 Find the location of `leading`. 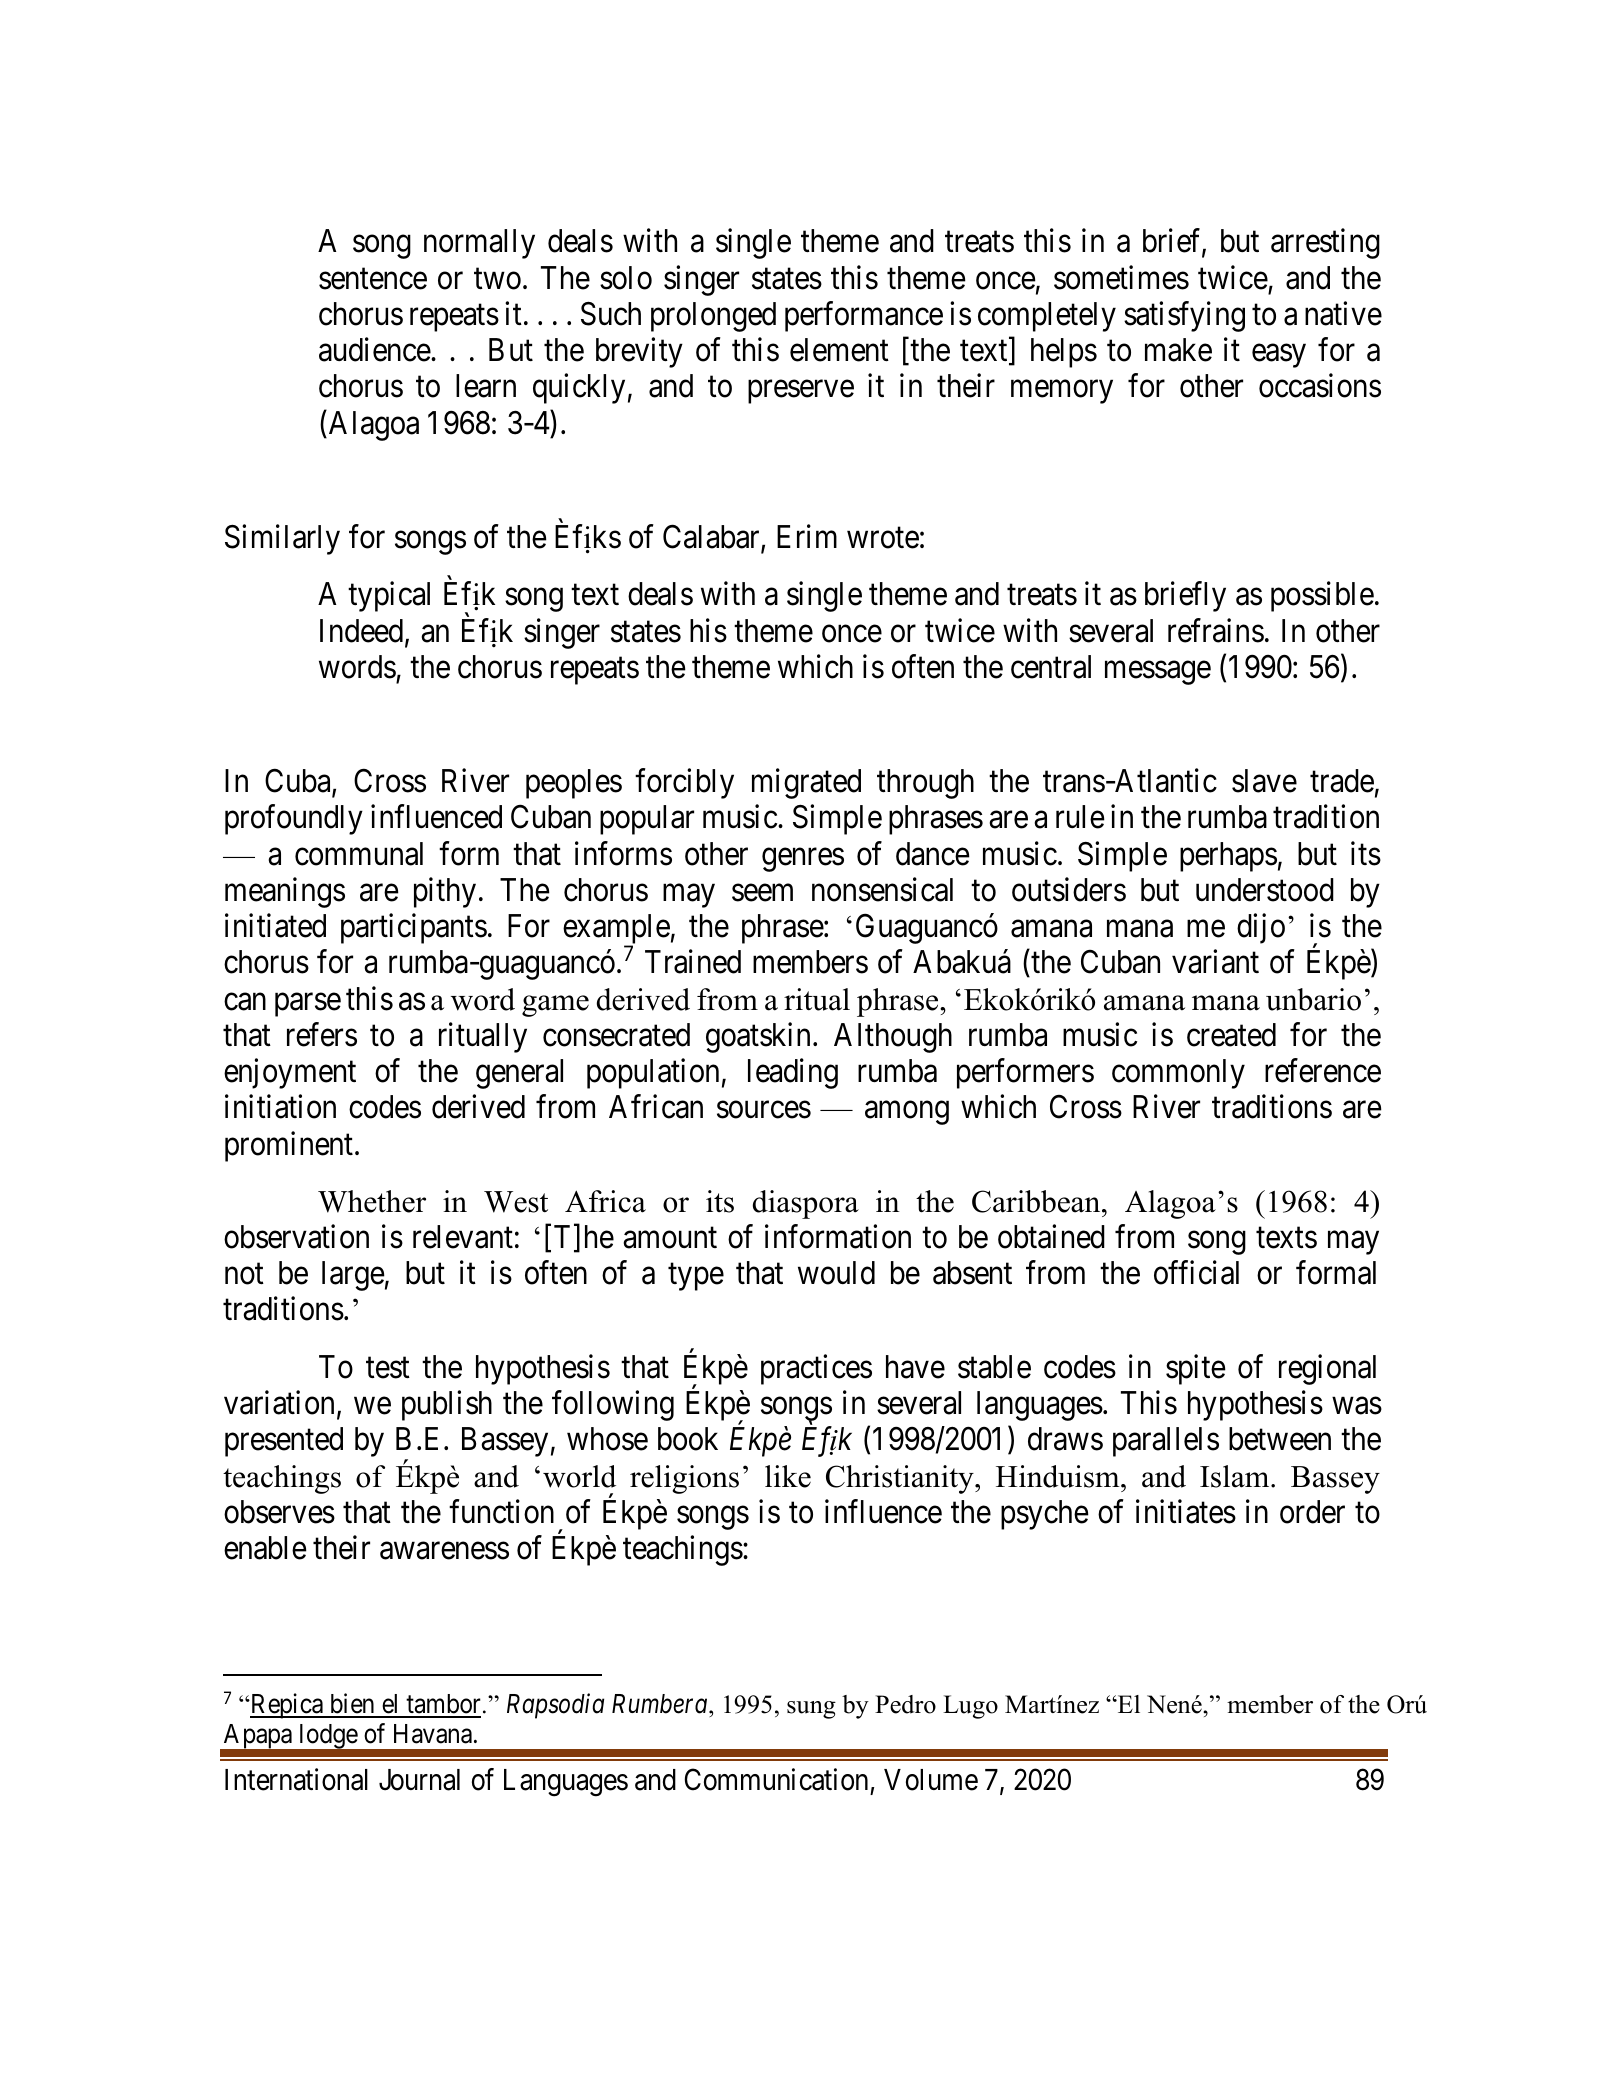

leading is located at coordinates (793, 1074).
